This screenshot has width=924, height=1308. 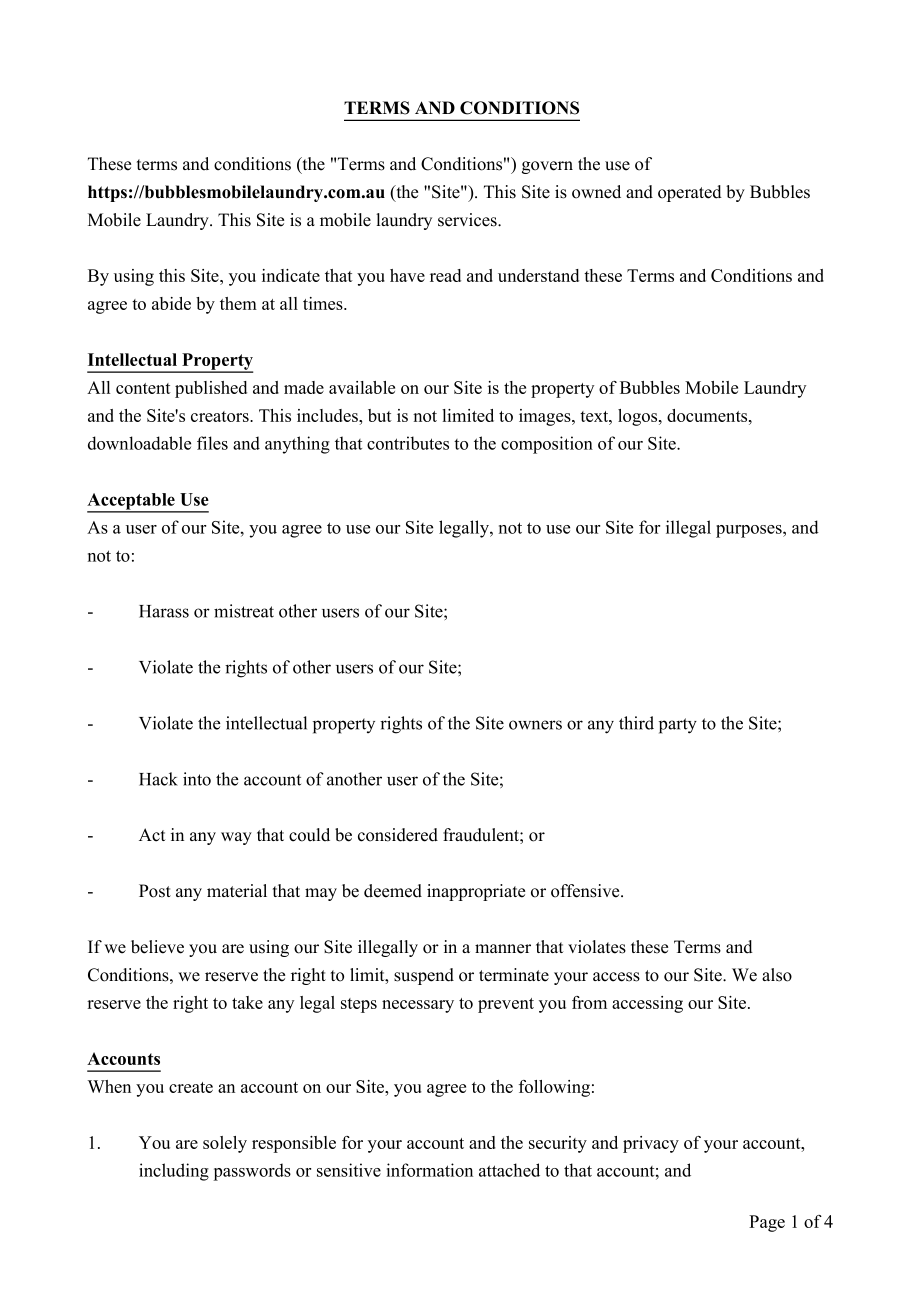 What do you see at coordinates (690, 193) in the screenshot?
I see `operated` at bounding box center [690, 193].
